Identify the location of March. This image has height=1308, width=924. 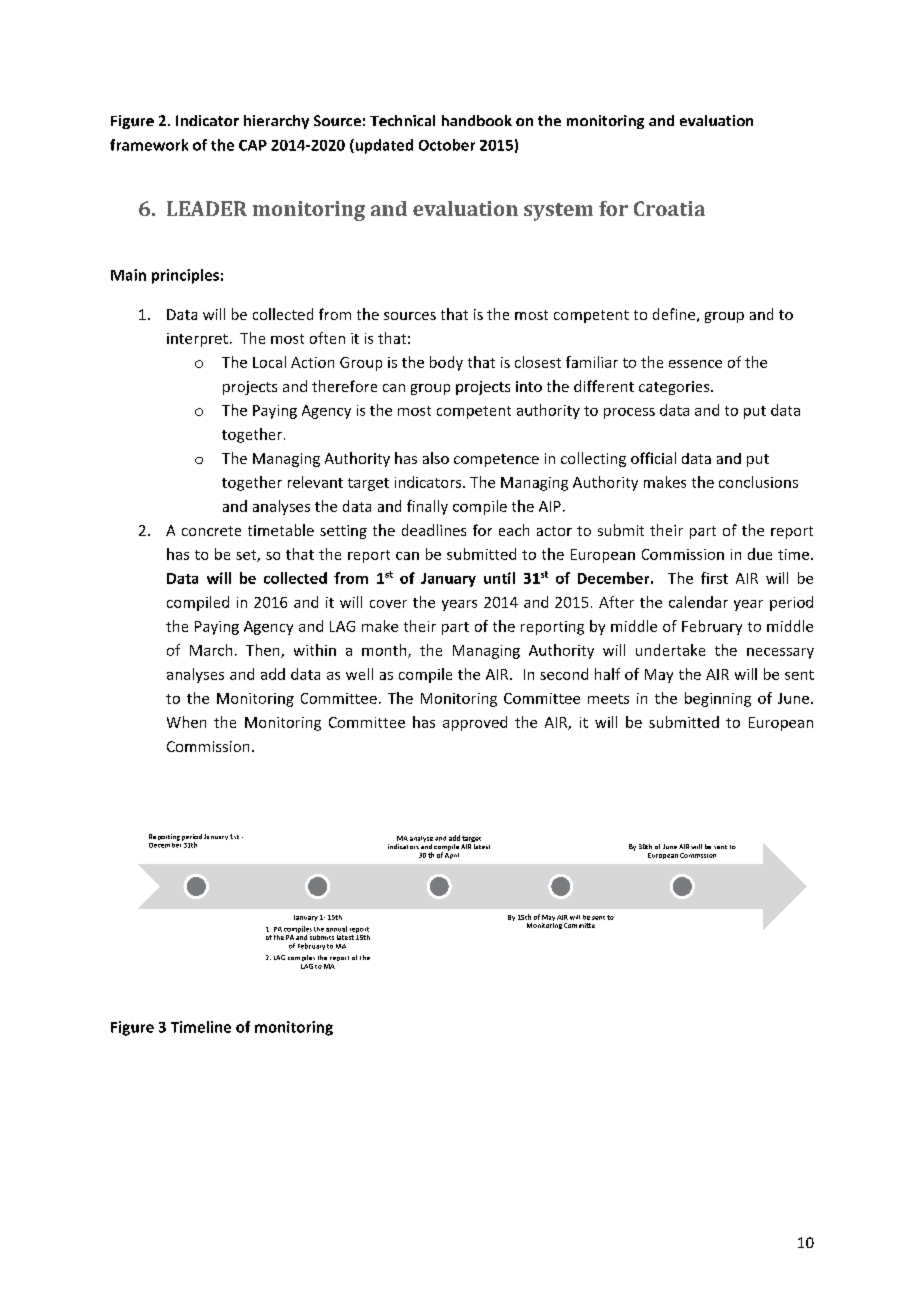
(211, 650).
